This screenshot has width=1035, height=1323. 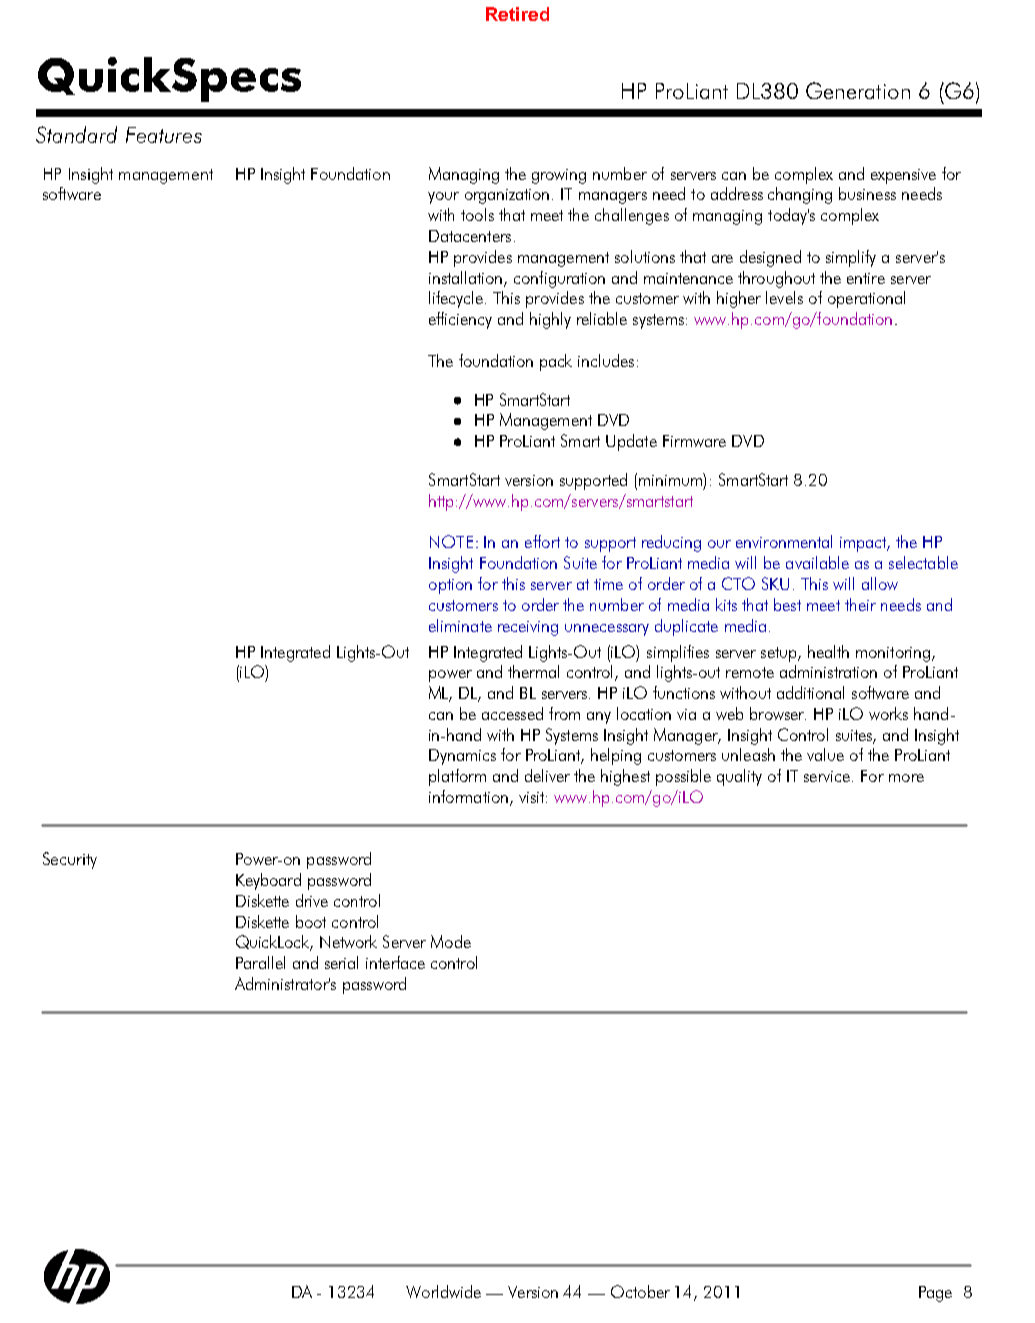 I want to click on operational, so click(x=866, y=299).
